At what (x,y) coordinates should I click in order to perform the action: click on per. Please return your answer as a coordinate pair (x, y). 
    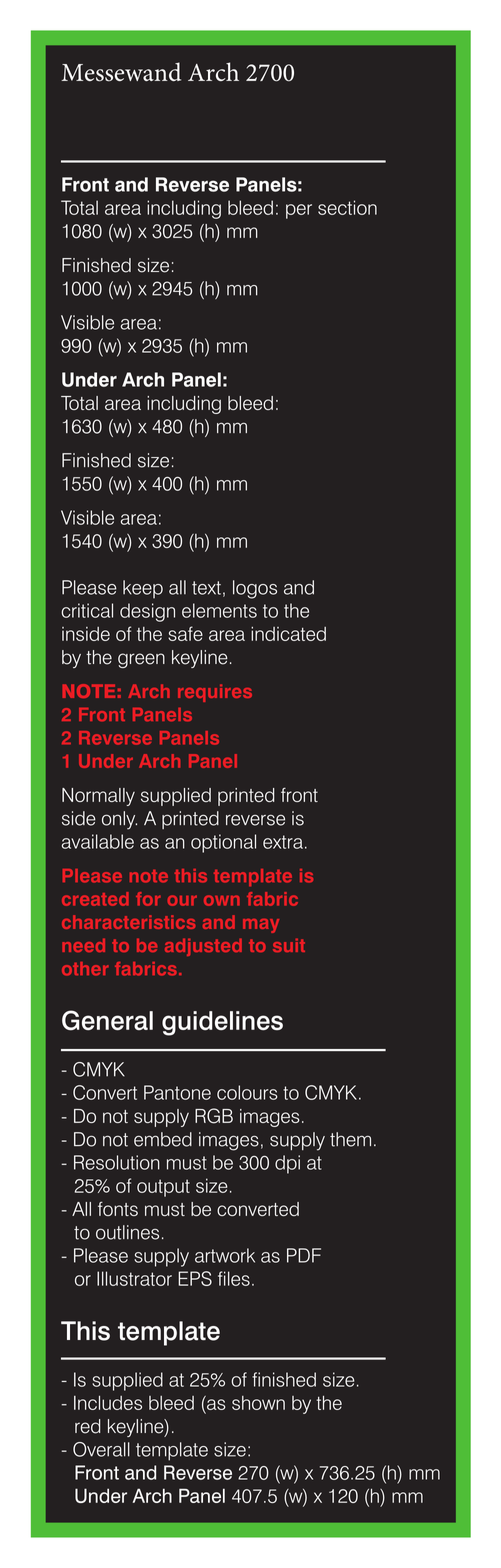
    Looking at the image, I should click on (299, 211).
